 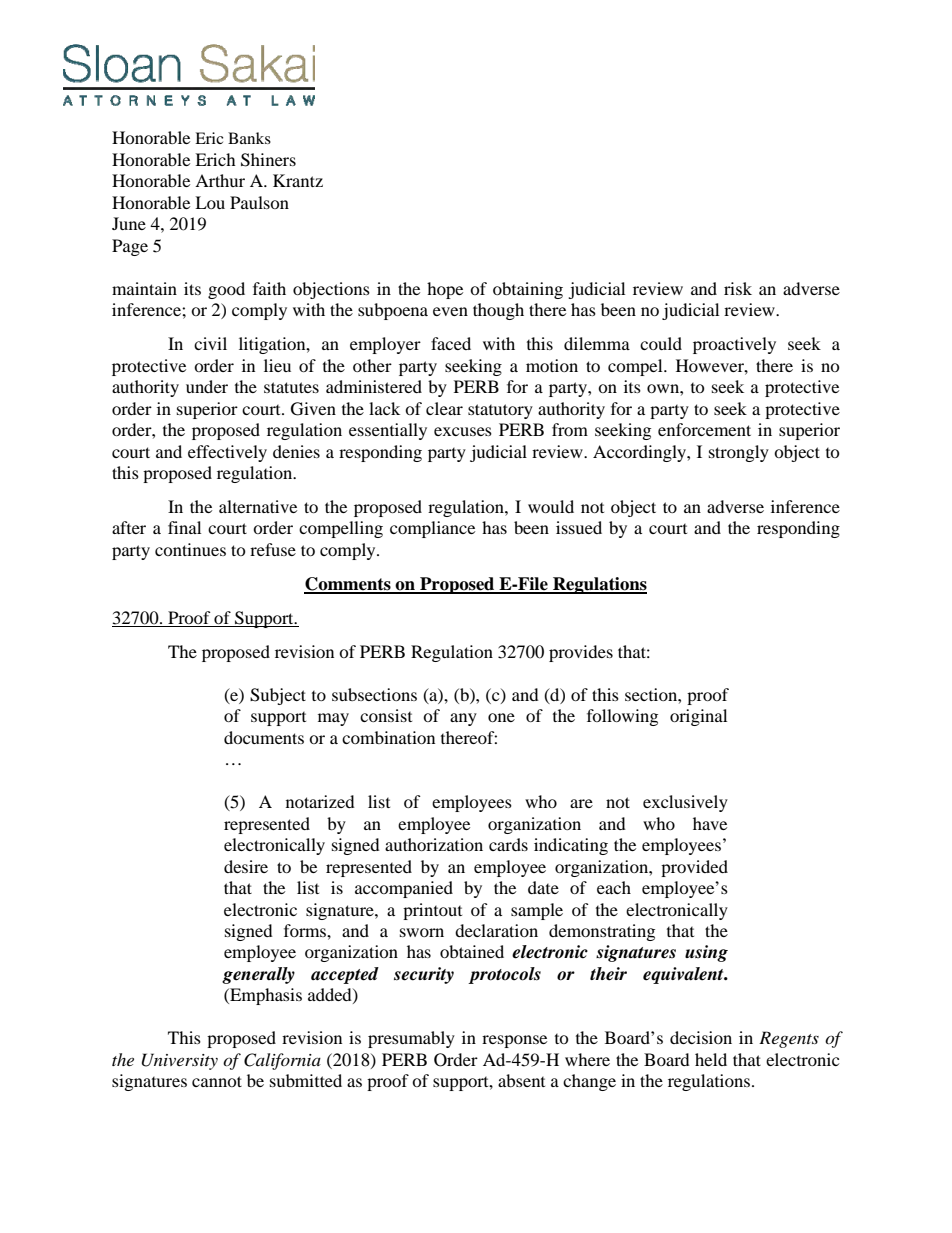 What do you see at coordinates (190, 549) in the screenshot?
I see `continues` at bounding box center [190, 549].
